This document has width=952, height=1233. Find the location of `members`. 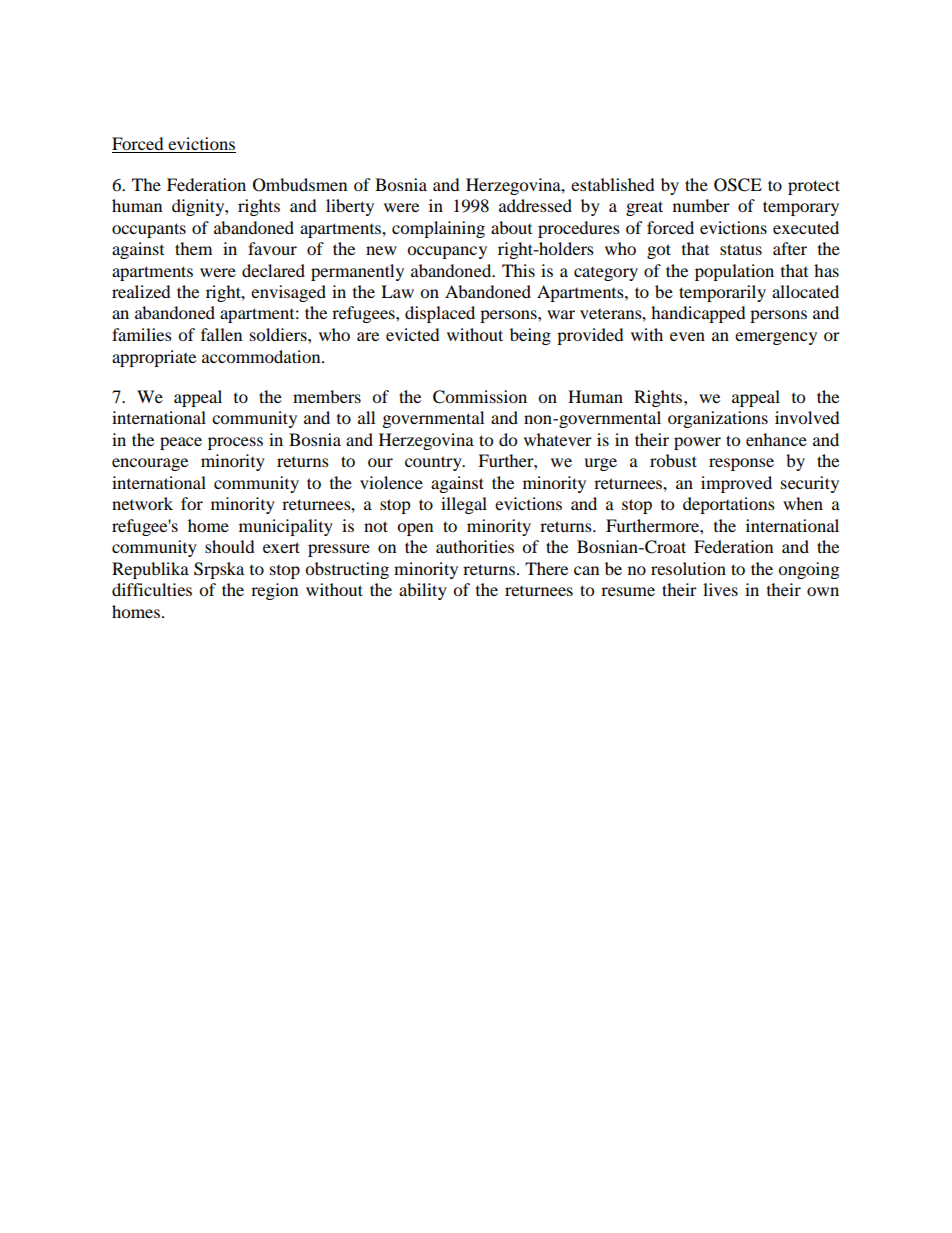

members is located at coordinates (327, 396).
